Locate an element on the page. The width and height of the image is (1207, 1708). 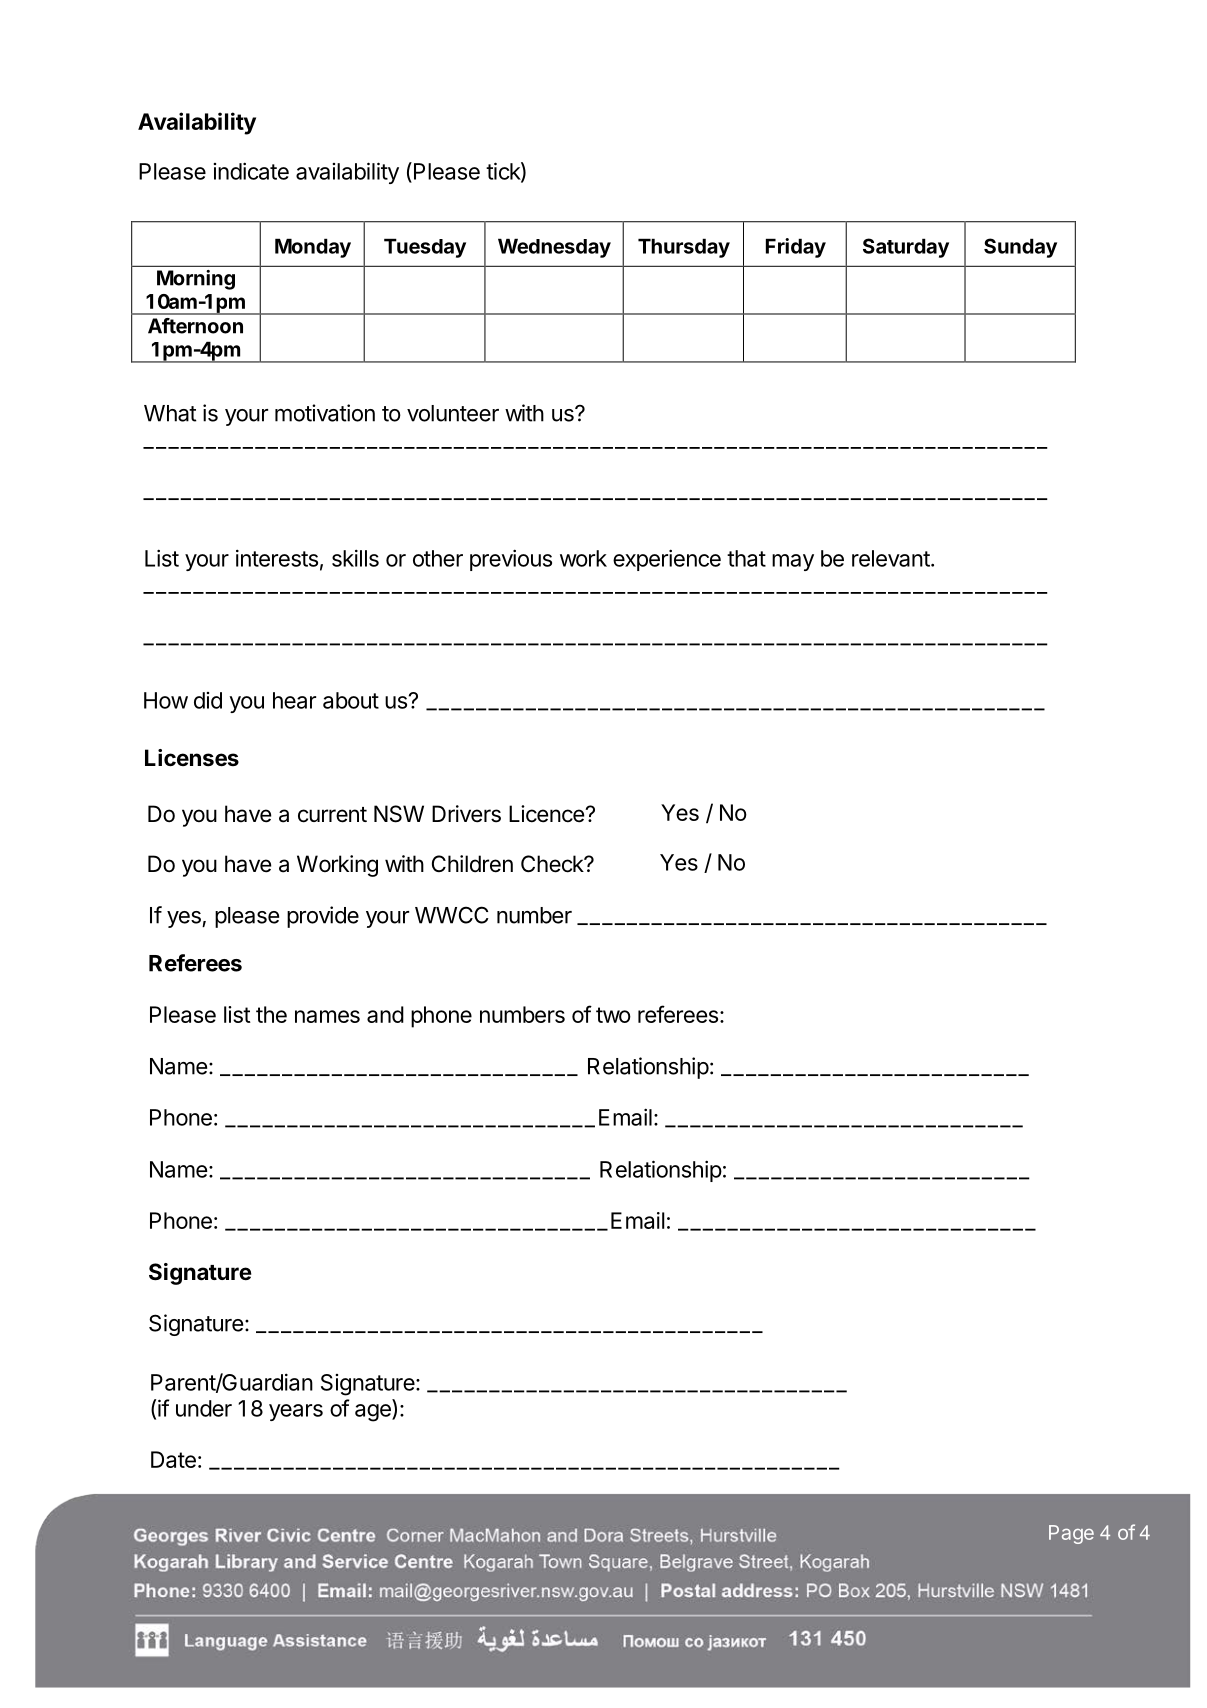
years is located at coordinates (296, 1412).
